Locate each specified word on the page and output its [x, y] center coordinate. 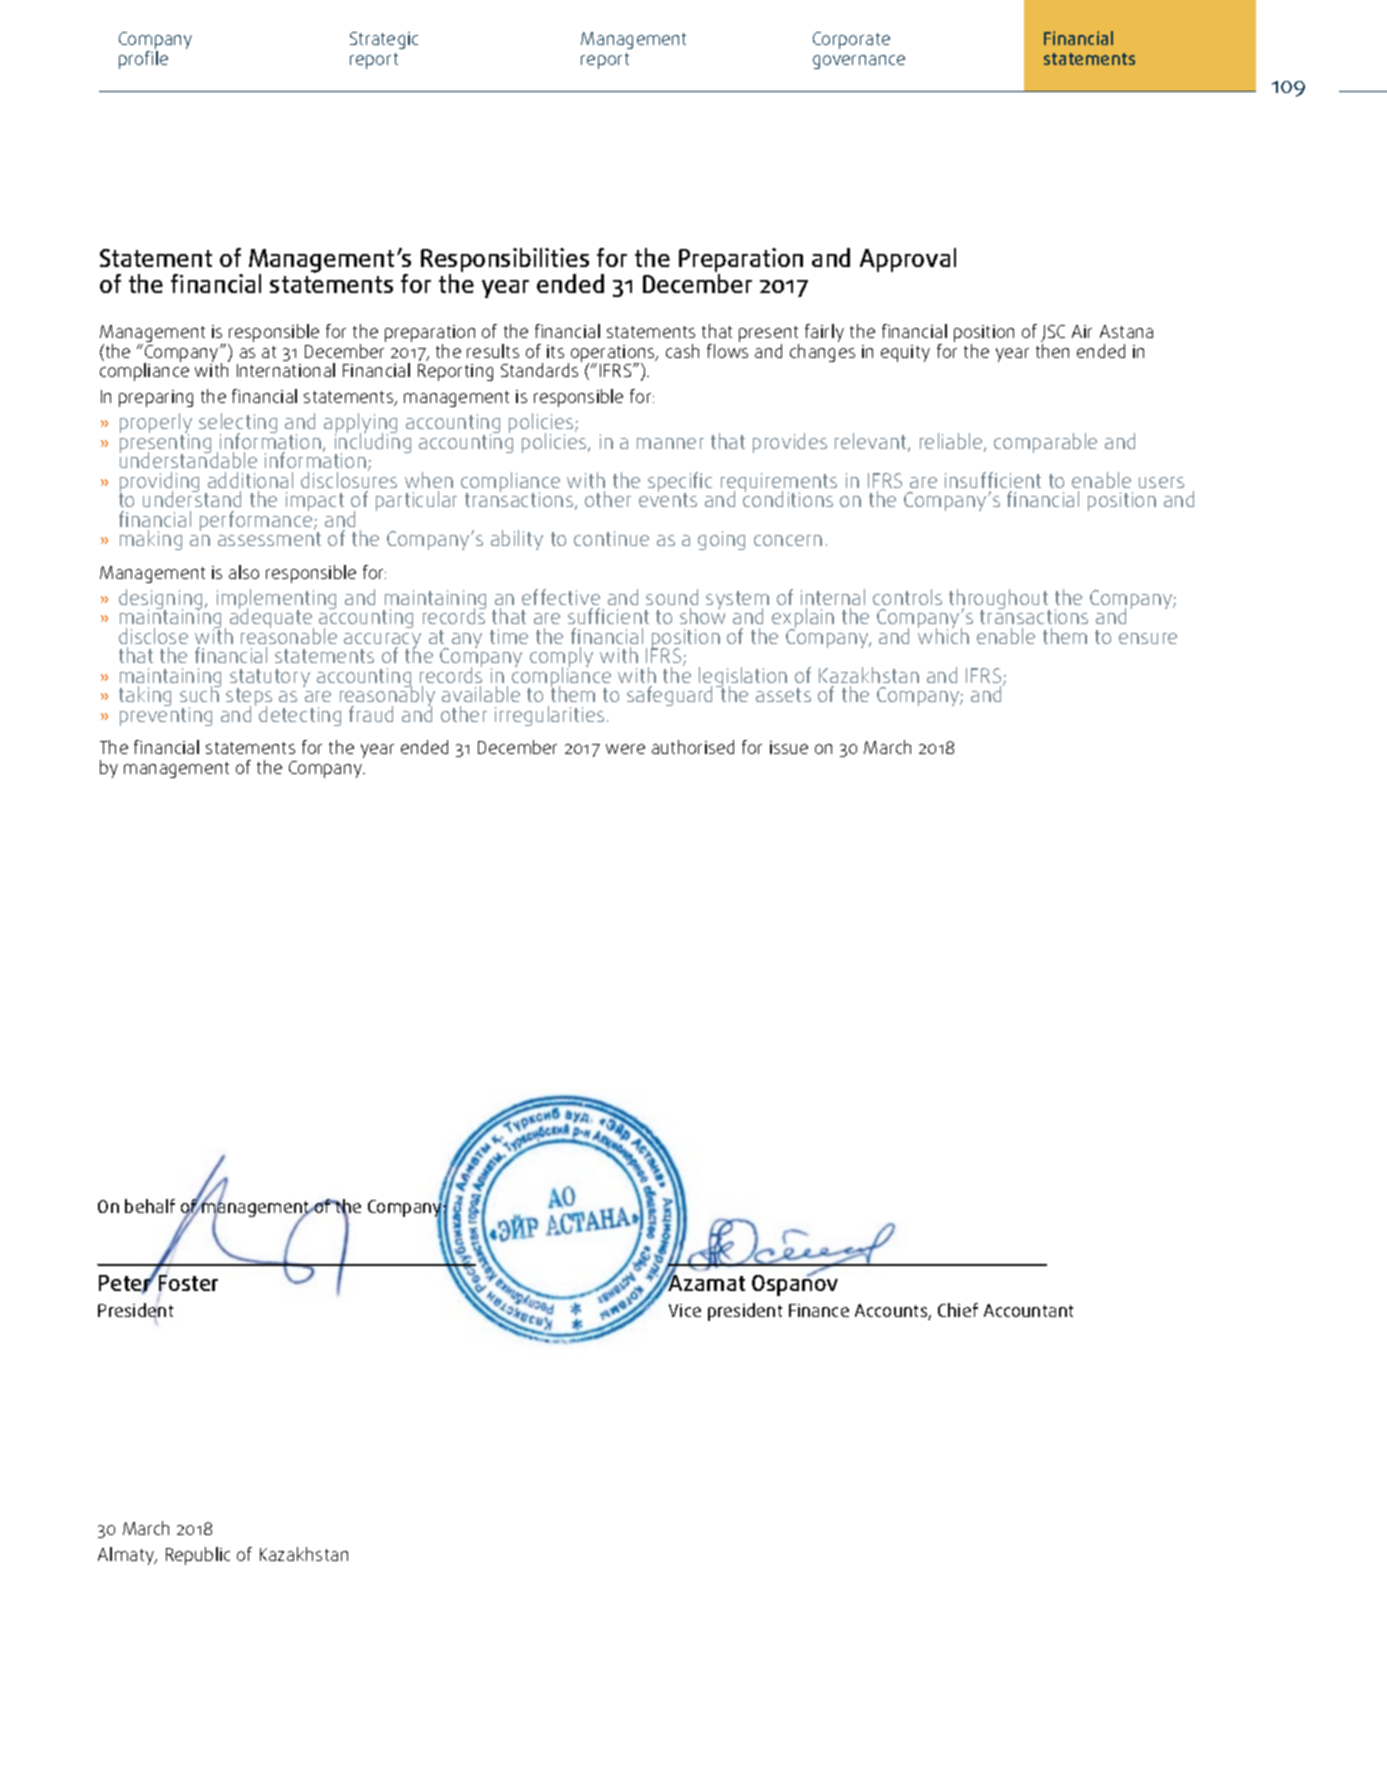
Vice [685, 1310]
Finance [819, 1310]
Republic [198, 1556]
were [625, 749]
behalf [150, 1206]
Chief [958, 1310]
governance [859, 62]
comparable [1045, 443]
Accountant [1028, 1310]
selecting [238, 424]
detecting [300, 716]
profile [143, 60]
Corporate [851, 40]
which [943, 635]
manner [670, 443]
